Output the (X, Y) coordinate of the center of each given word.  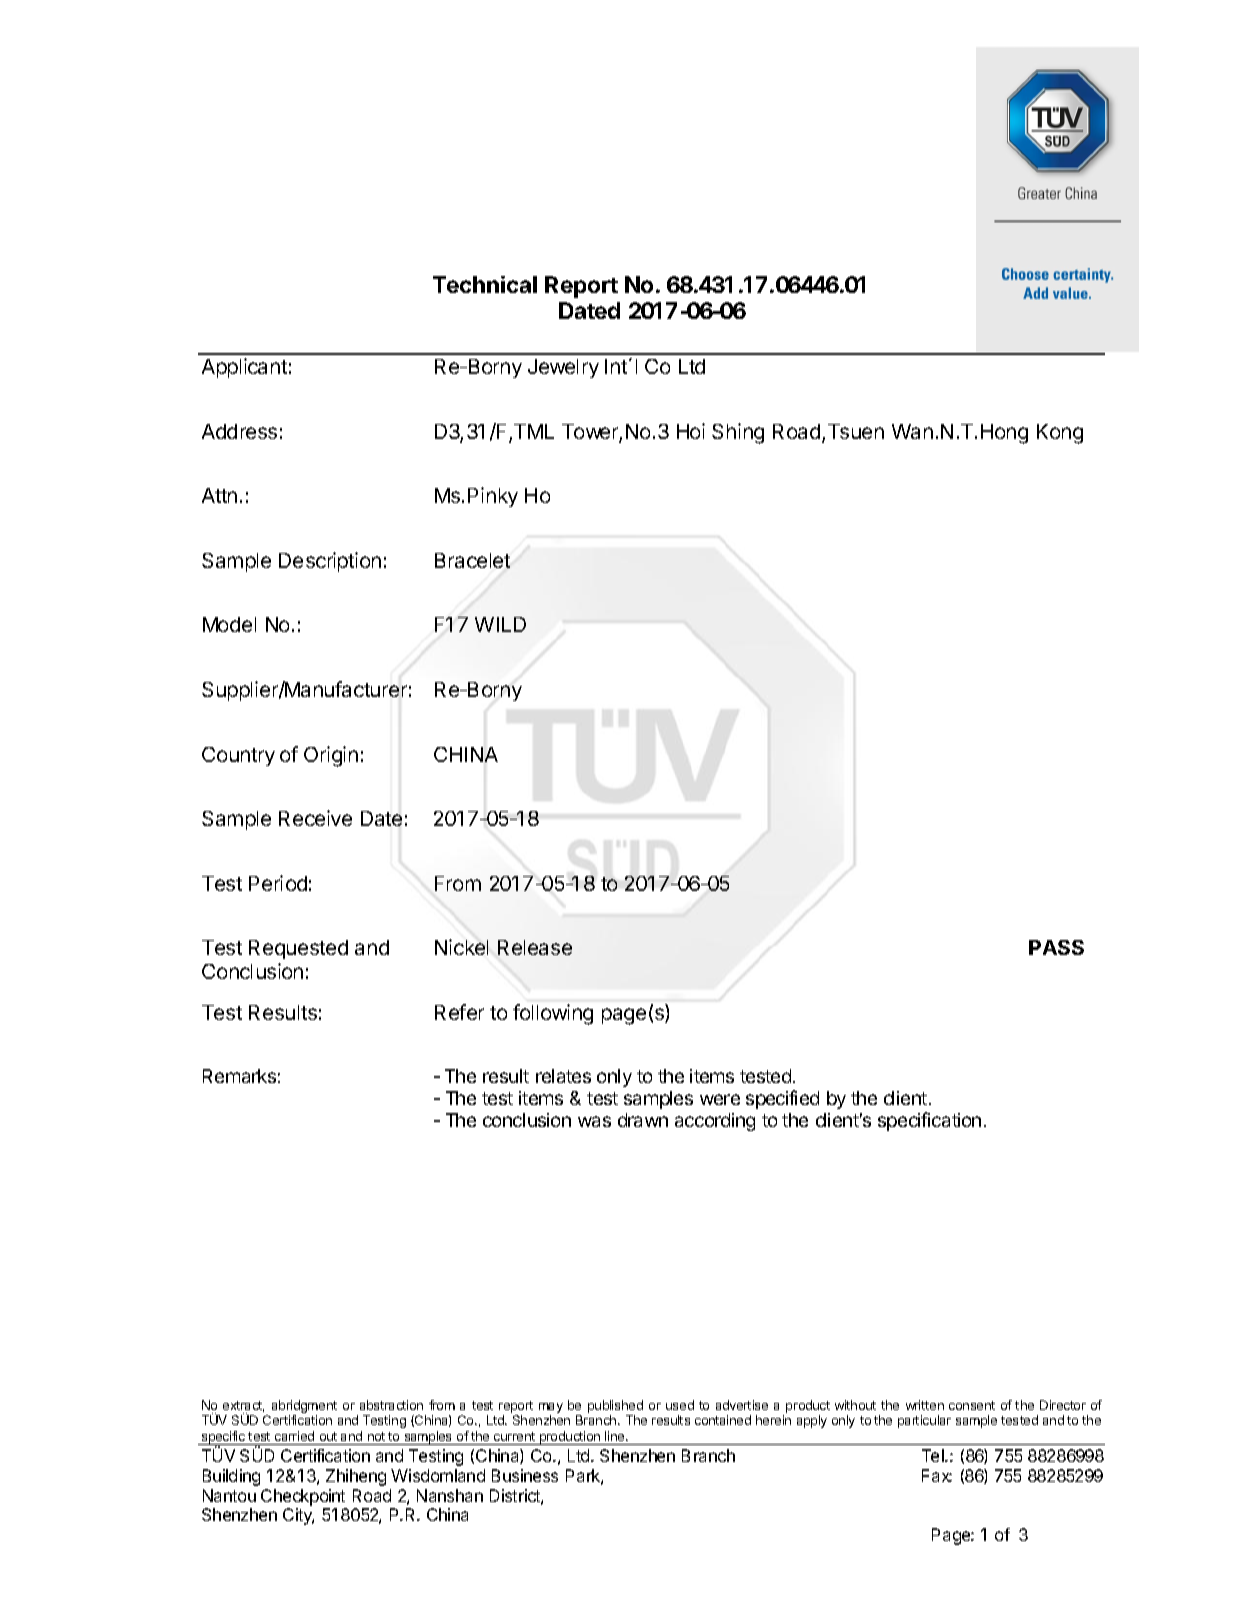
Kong (1060, 434)
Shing (738, 433)
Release (535, 947)
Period (278, 883)
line (616, 1436)
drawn (643, 1120)
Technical (485, 284)
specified (782, 1099)
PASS (1056, 947)
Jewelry (563, 368)
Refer (459, 1012)
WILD (500, 624)
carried (294, 1436)
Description (330, 562)
